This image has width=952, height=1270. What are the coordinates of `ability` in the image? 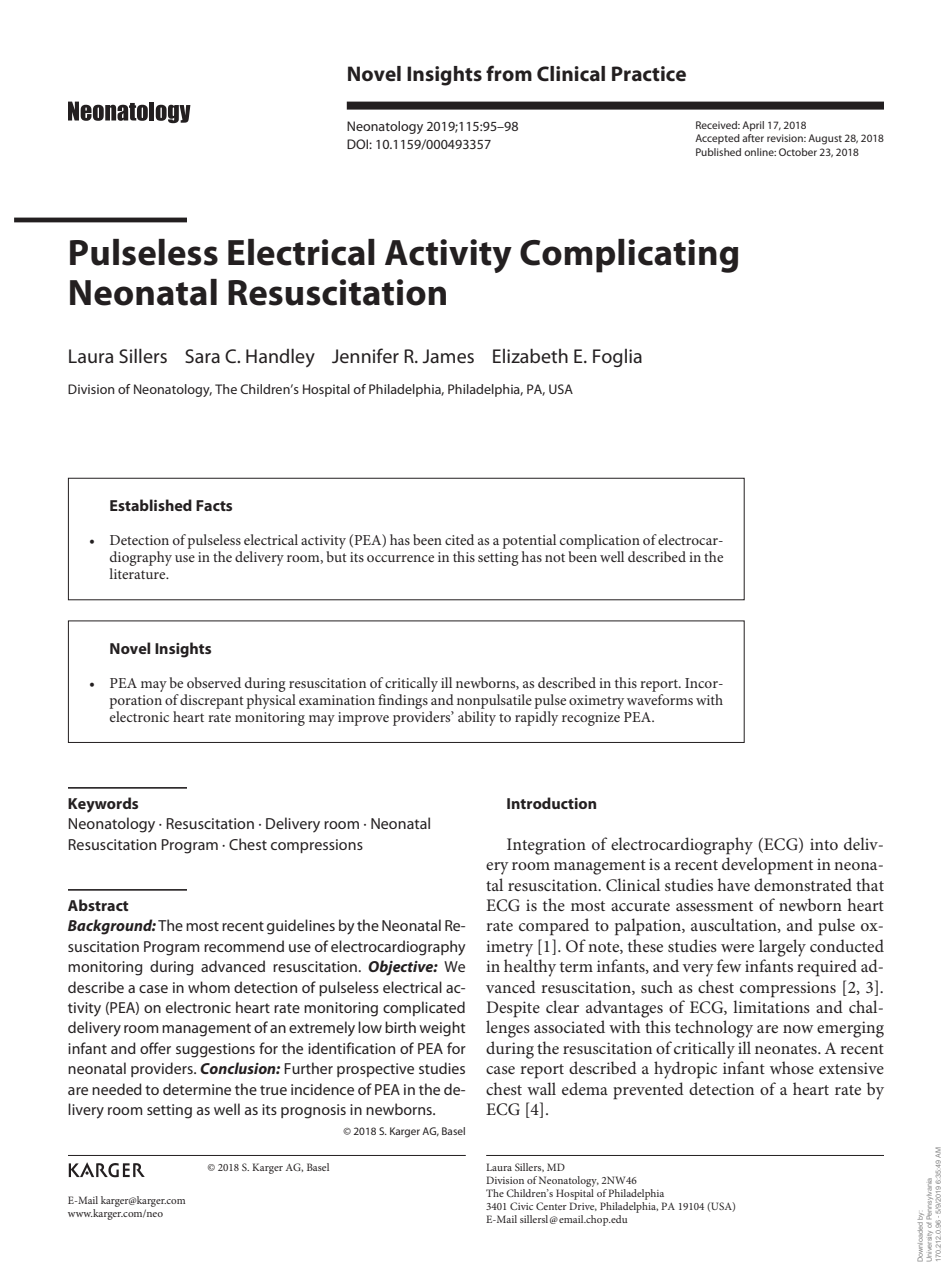 It's located at (477, 717).
